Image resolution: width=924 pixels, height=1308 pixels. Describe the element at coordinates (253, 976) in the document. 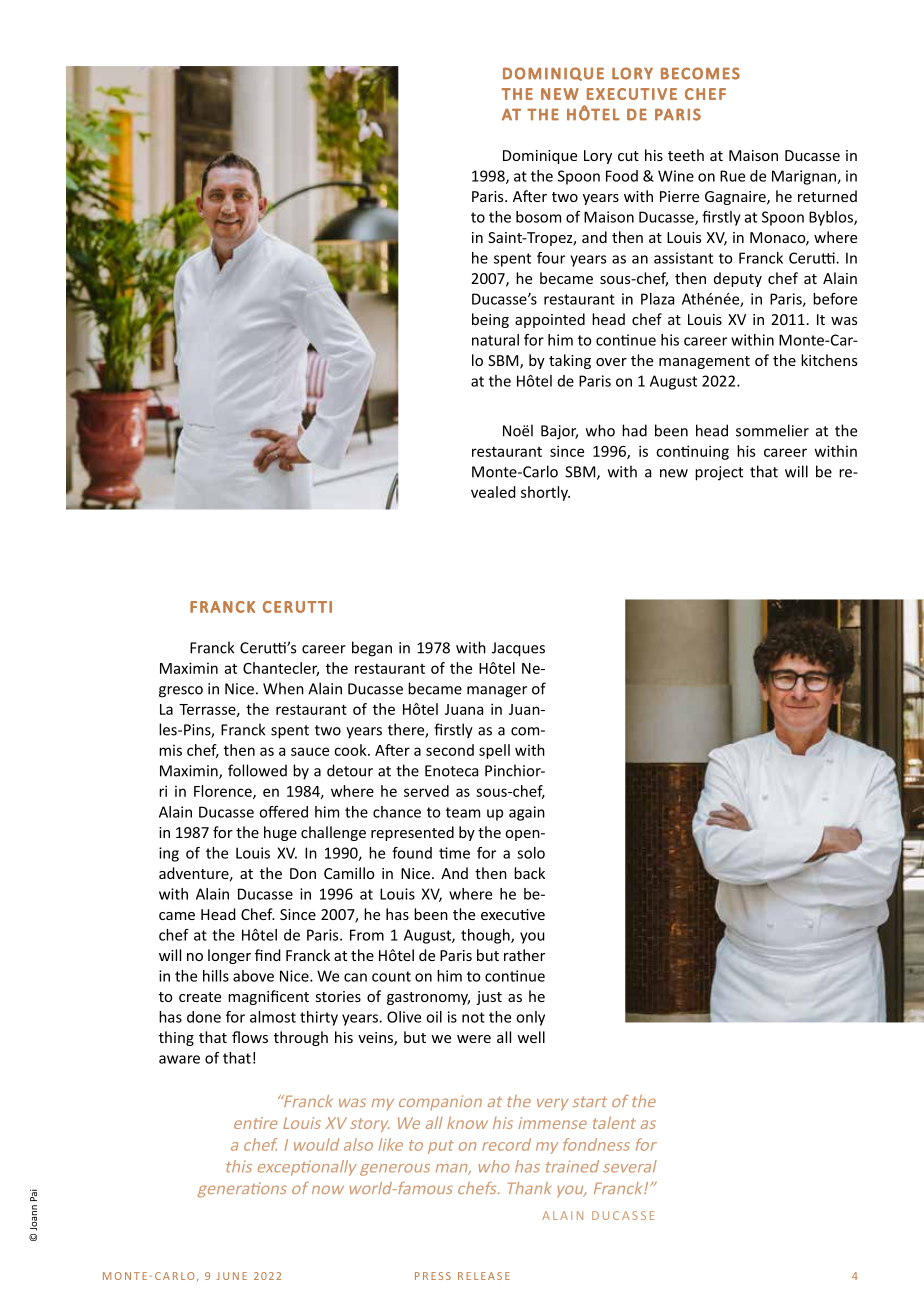

I see `above` at that location.
